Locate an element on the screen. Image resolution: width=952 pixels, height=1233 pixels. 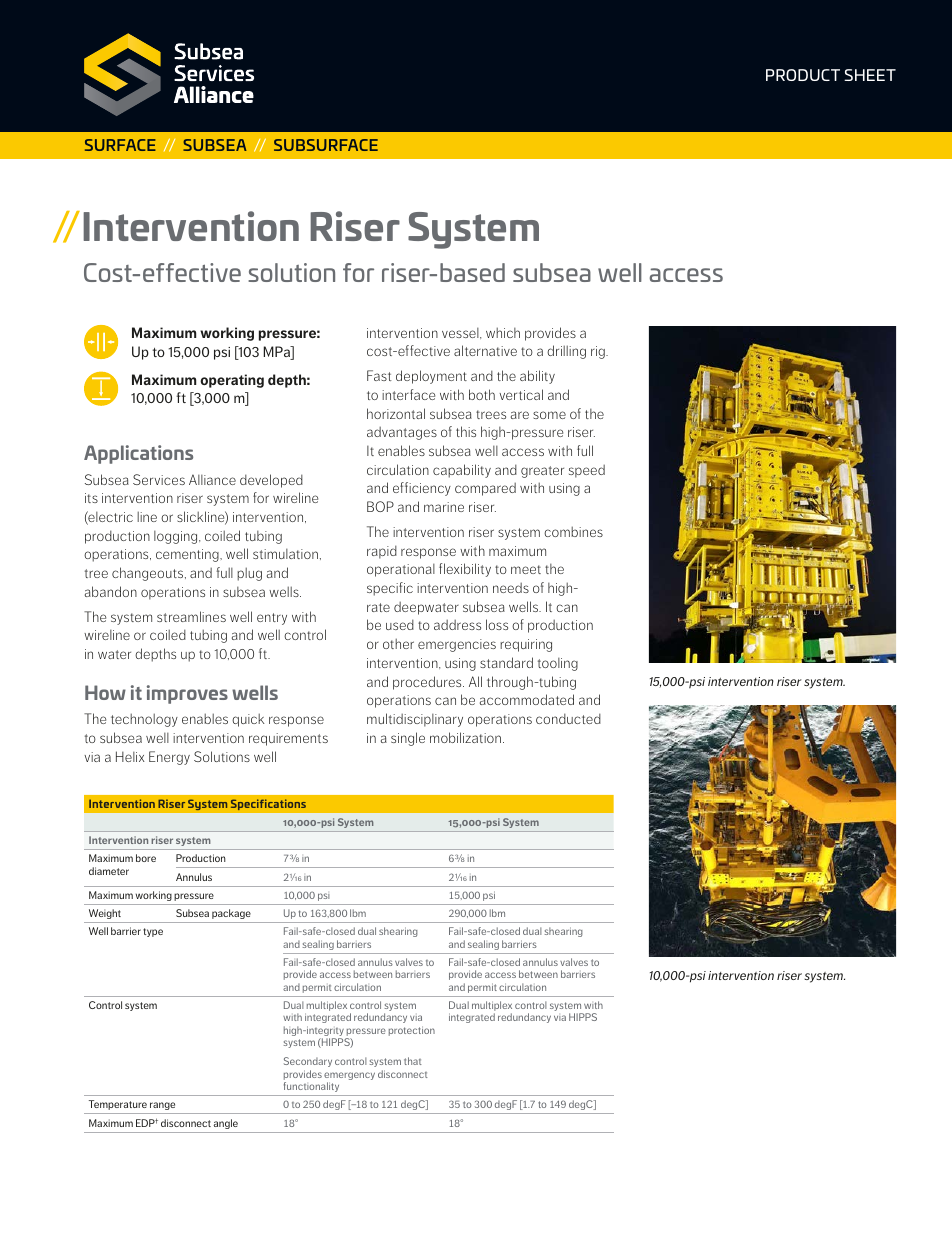
cementing is located at coordinates (188, 555).
